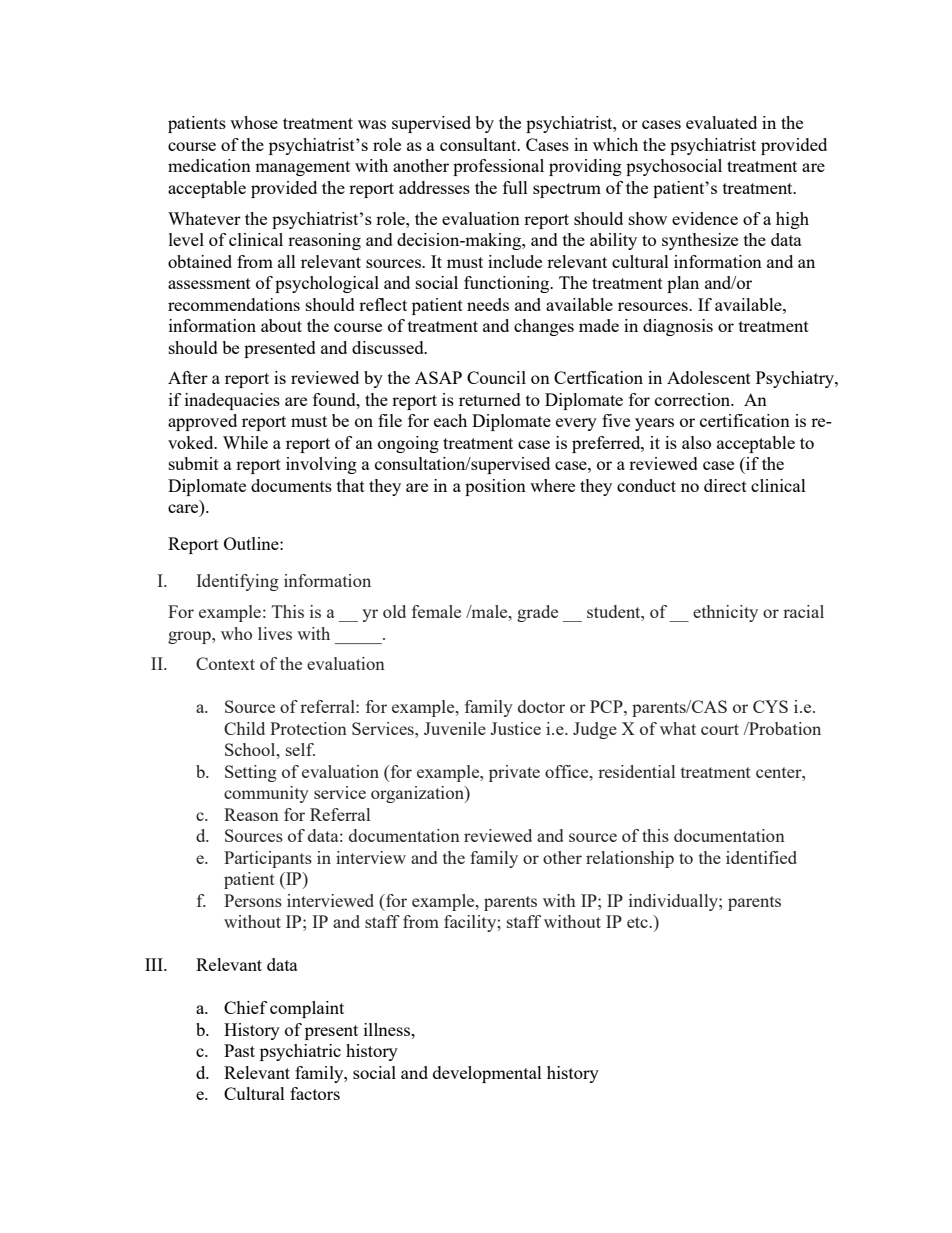 The image size is (952, 1233). What do you see at coordinates (194, 463) in the screenshot?
I see `submit` at bounding box center [194, 463].
